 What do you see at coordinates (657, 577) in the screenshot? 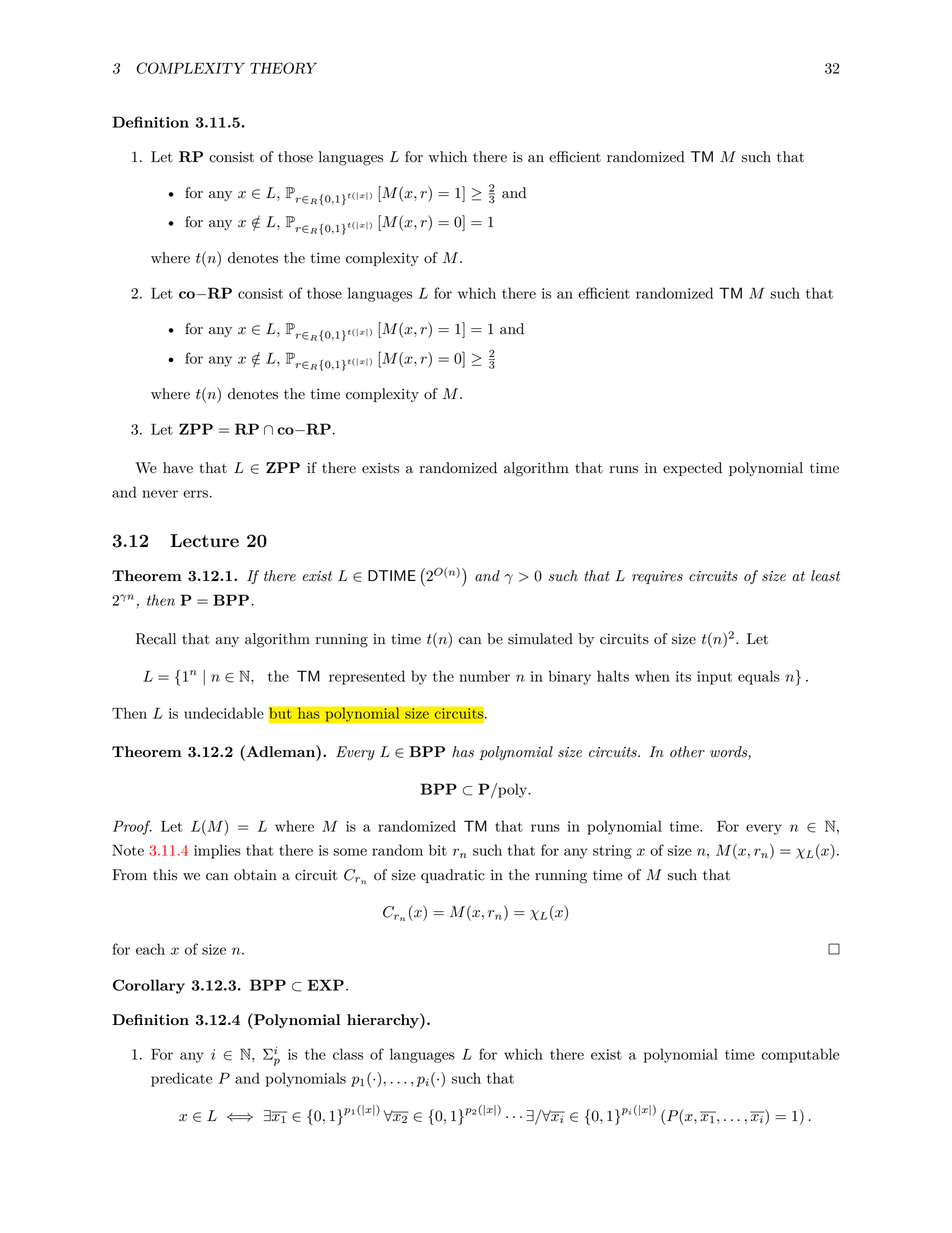
I see `requires` at bounding box center [657, 577].
